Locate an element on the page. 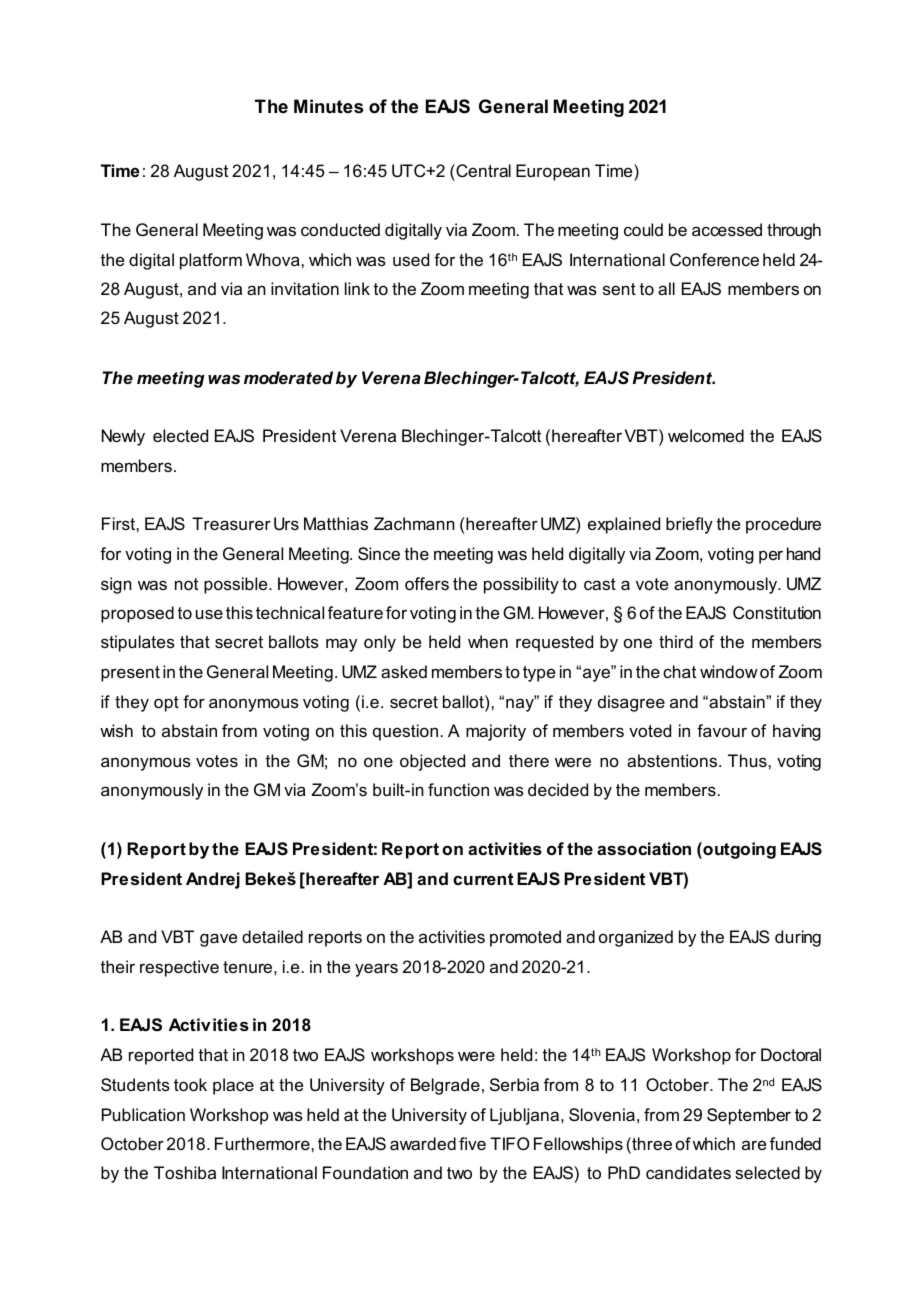 The width and height of the document is (924, 1308). Andrej is located at coordinates (213, 880).
